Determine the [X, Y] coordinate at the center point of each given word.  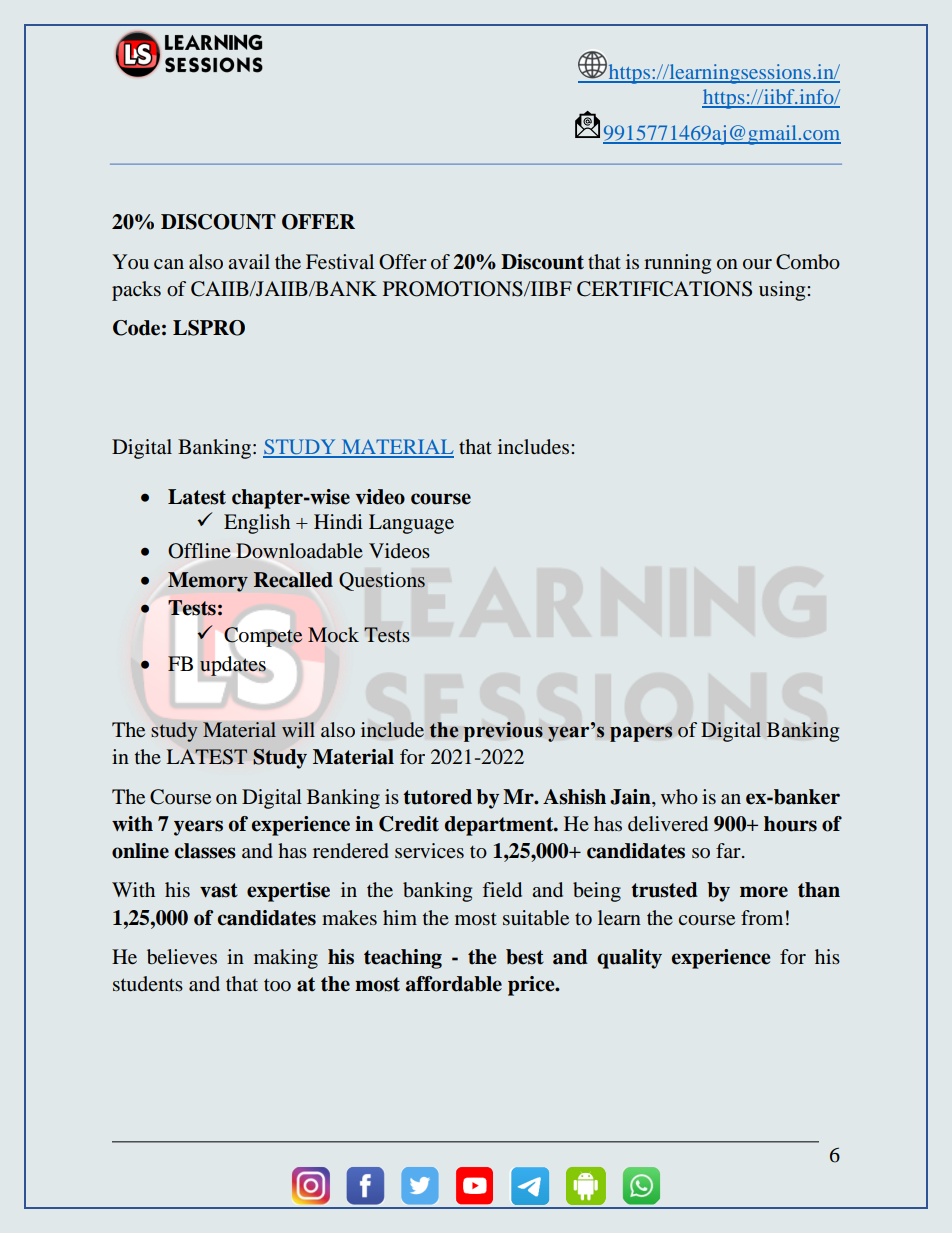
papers [641, 734]
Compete [263, 637]
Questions [382, 581]
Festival [340, 261]
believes [182, 957]
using [783, 291]
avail [249, 261]
